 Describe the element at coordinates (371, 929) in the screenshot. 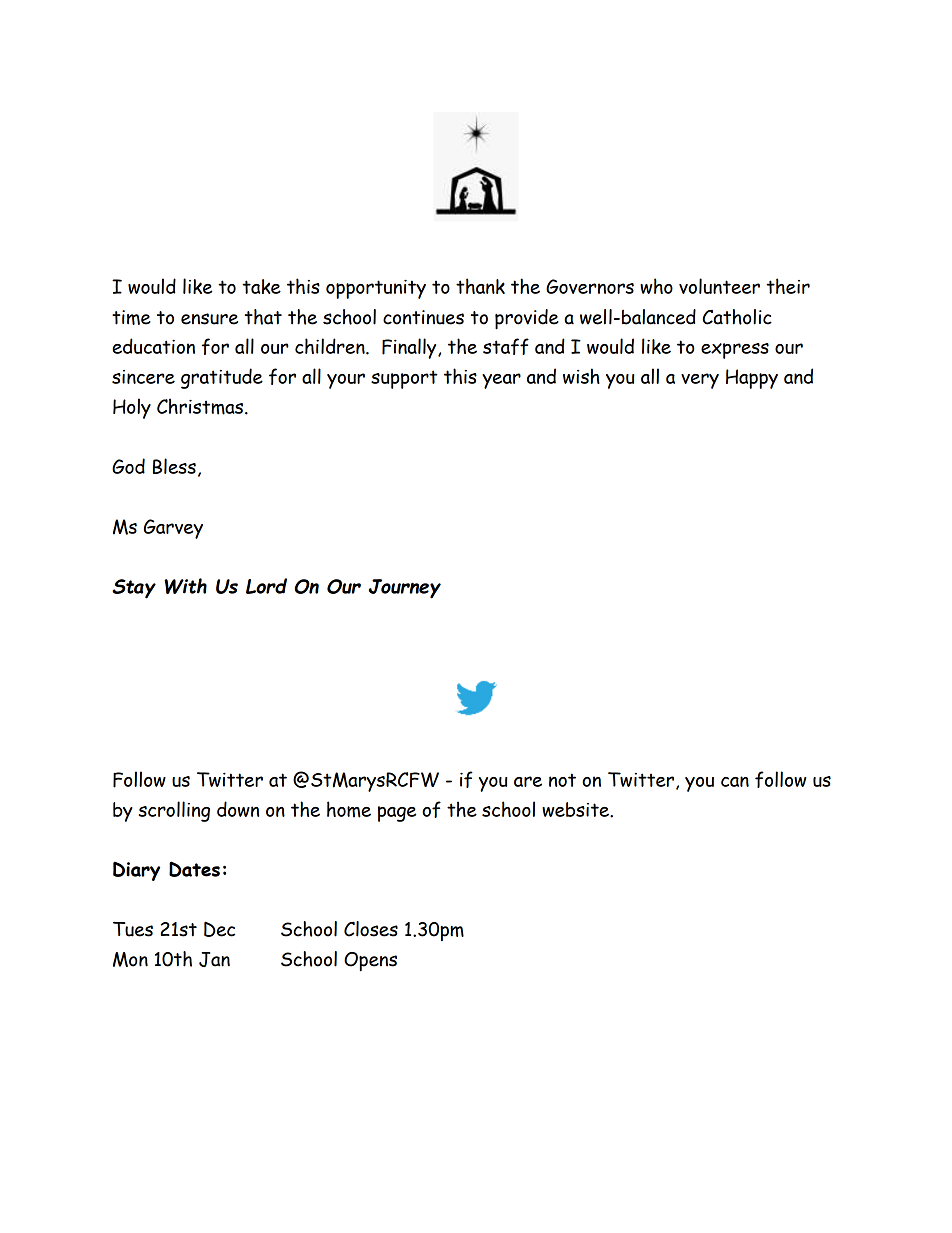

I see `Closes` at that location.
